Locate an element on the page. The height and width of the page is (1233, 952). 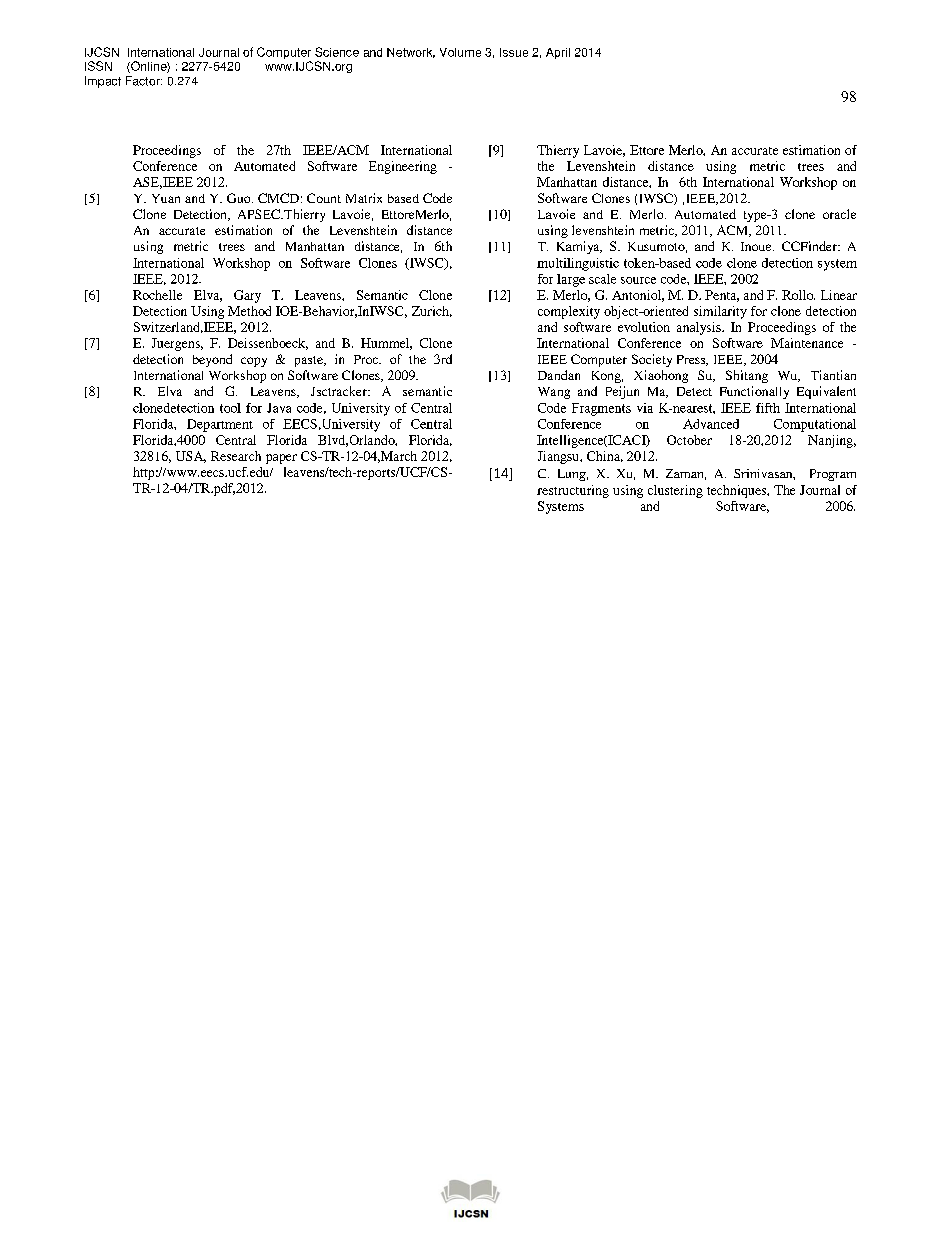
Engineering is located at coordinates (403, 167).
